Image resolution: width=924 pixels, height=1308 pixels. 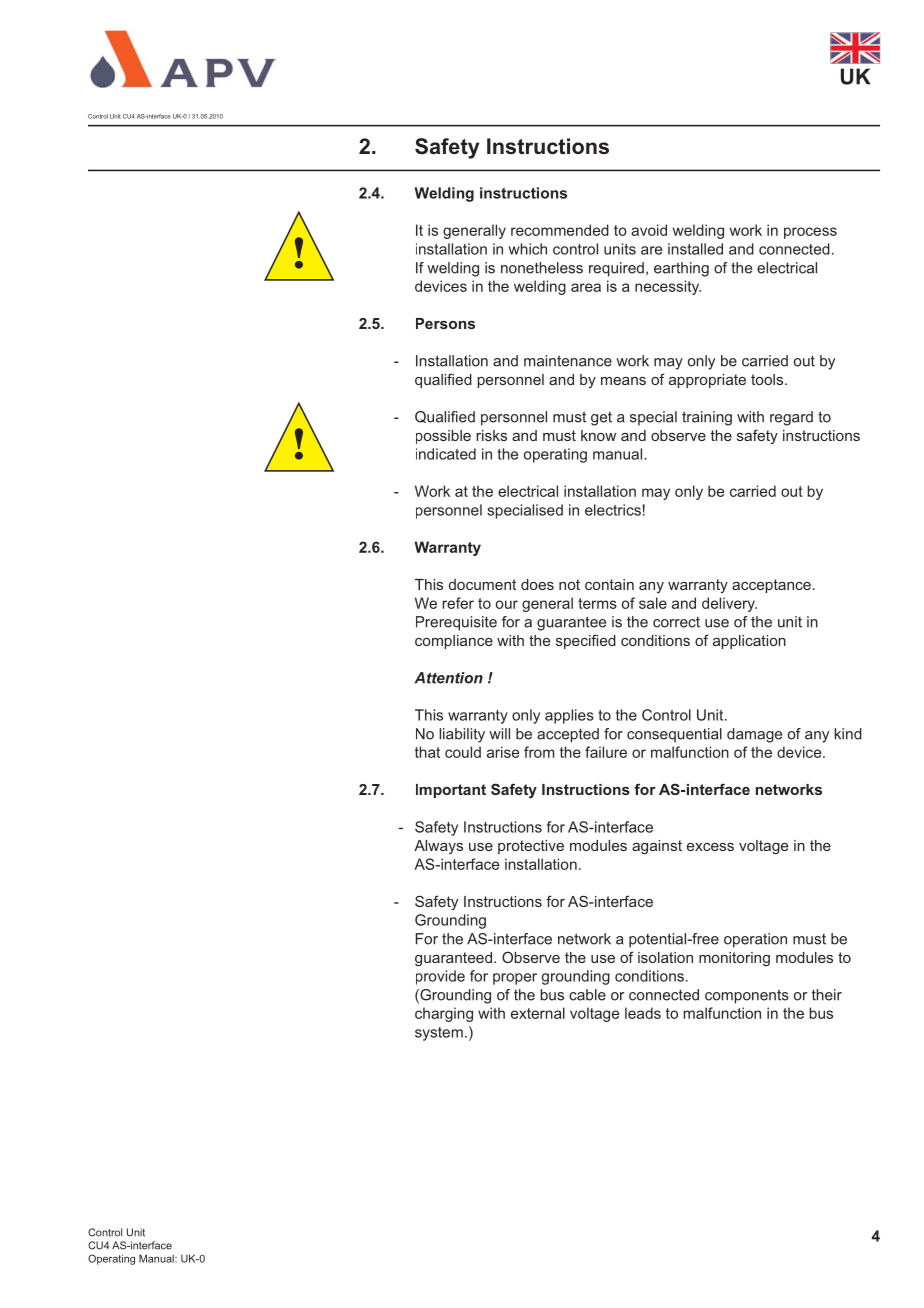 I want to click on Prerequisite, so click(x=456, y=623).
